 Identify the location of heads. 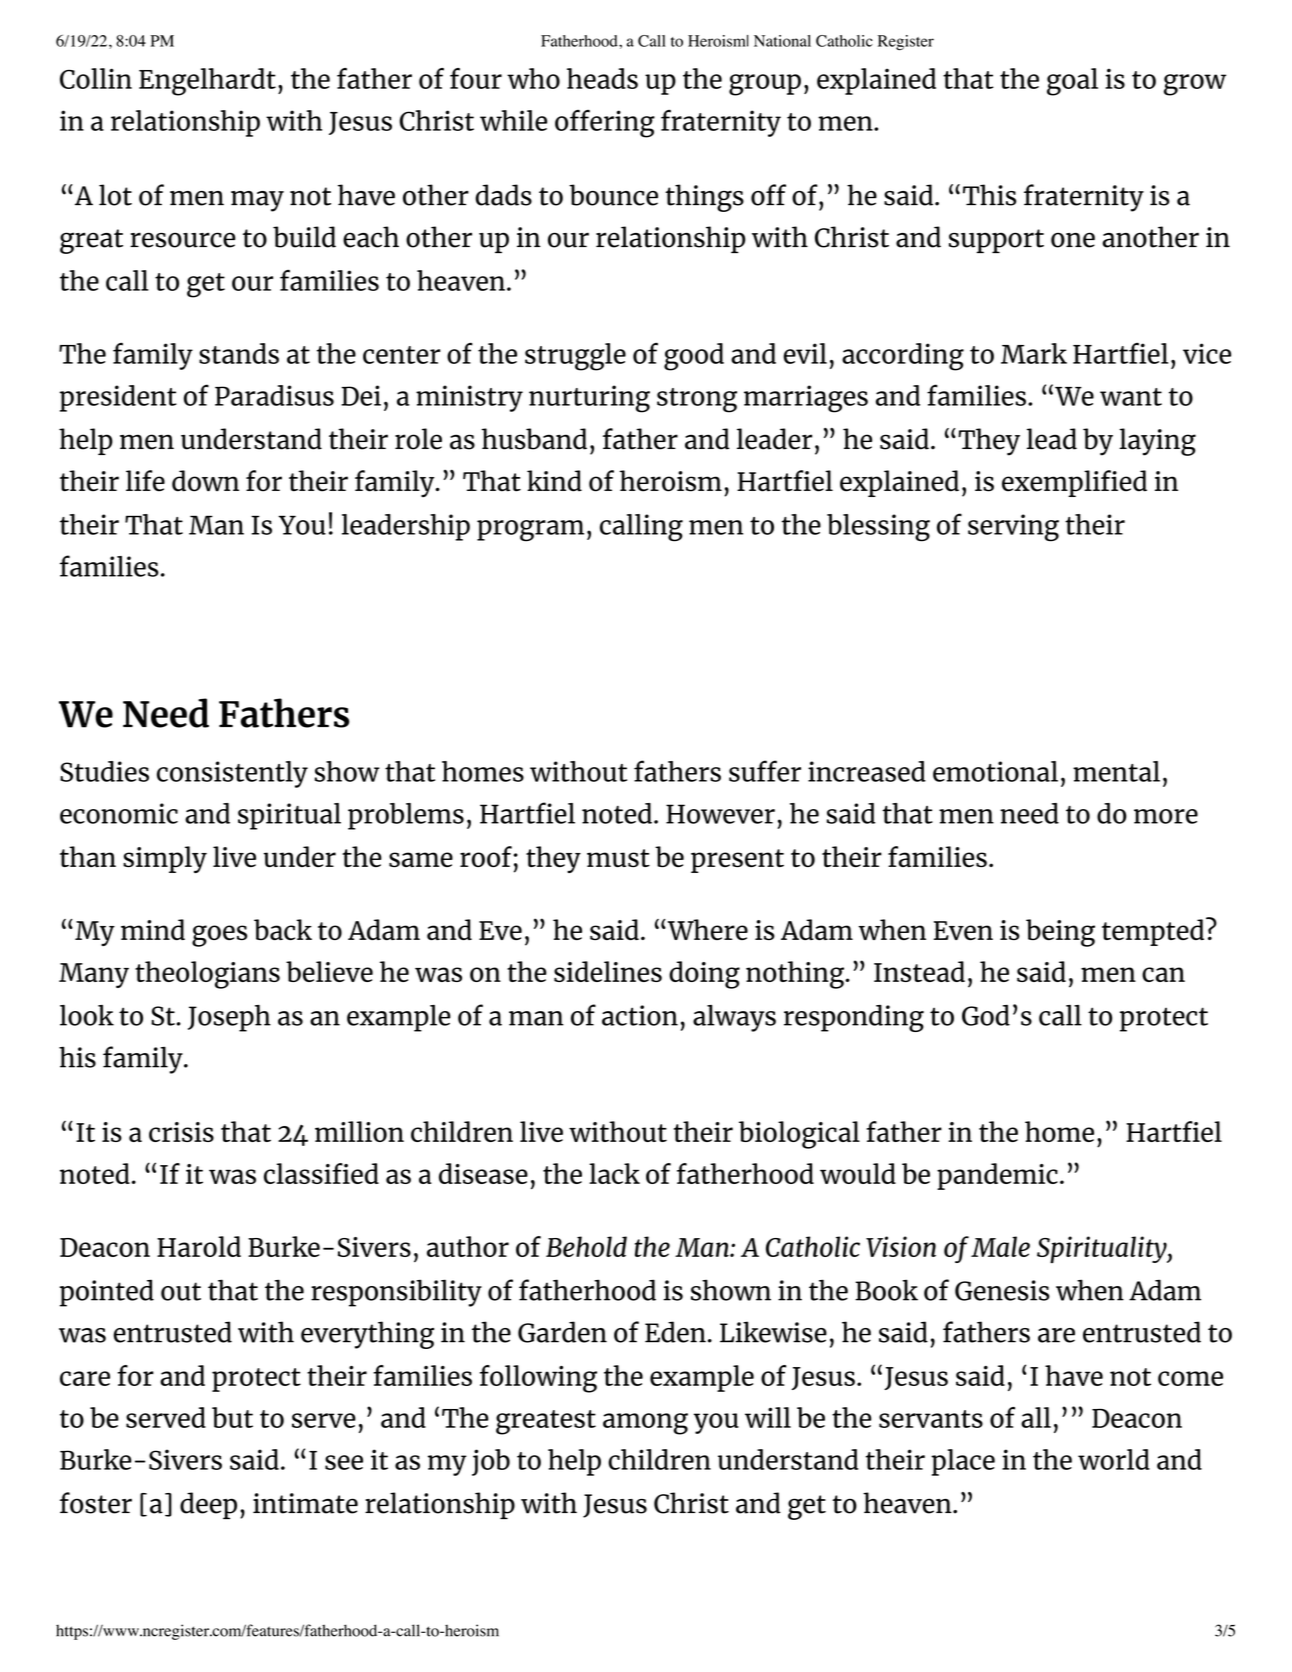
(602, 78).
